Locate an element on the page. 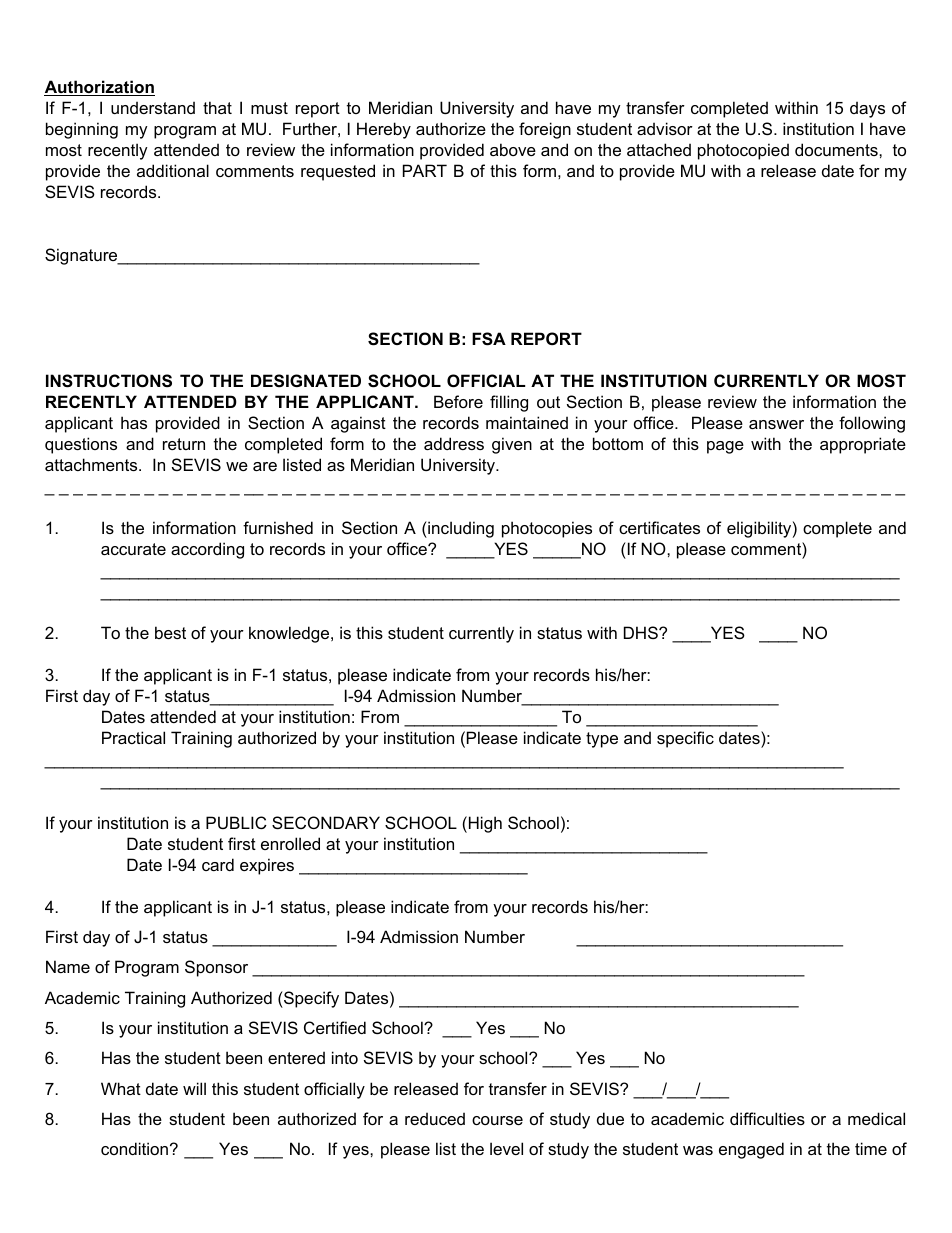 The width and height of the page is (952, 1233). above is located at coordinates (513, 149).
